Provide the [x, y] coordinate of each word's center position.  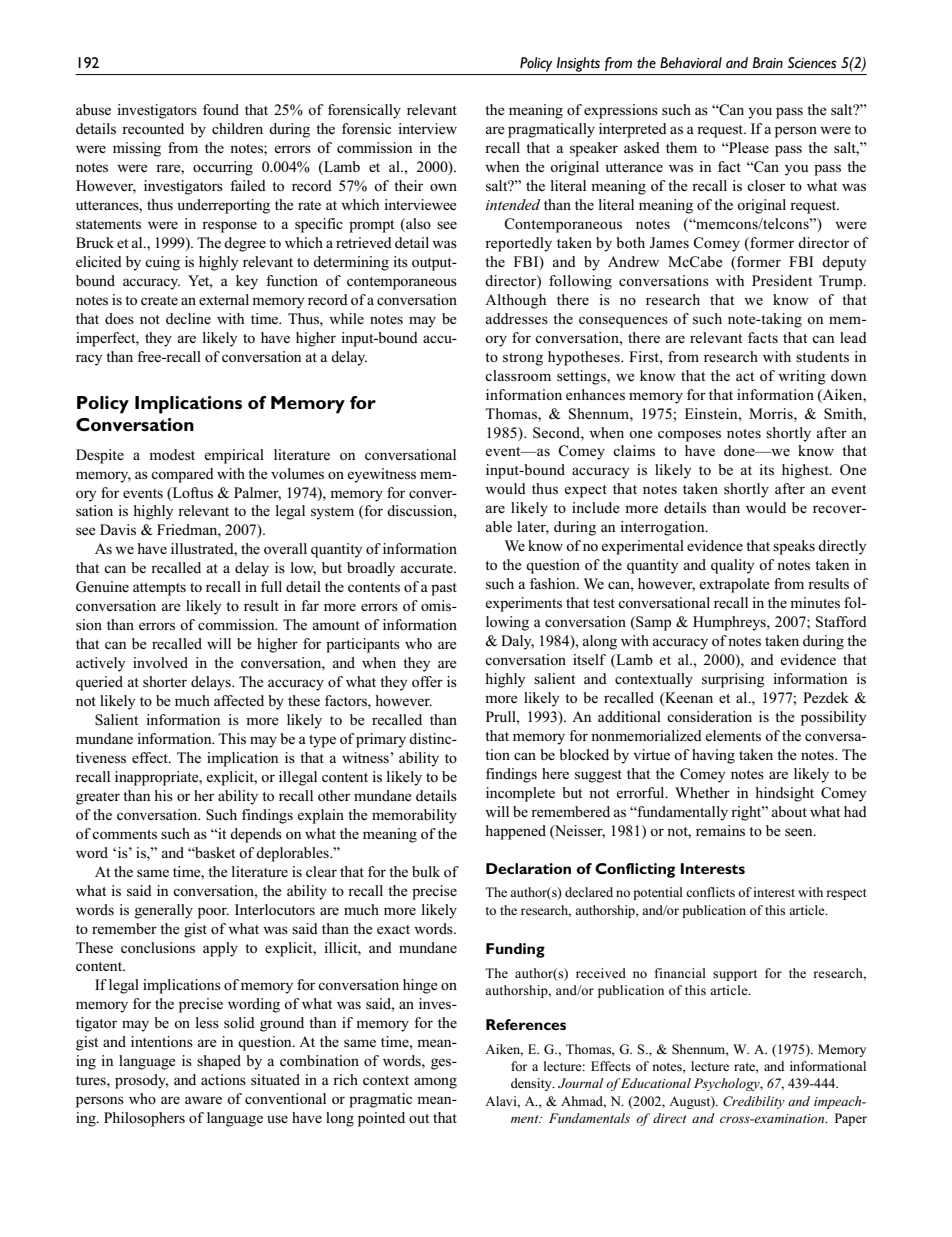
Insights [578, 64]
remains [720, 831]
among [435, 1083]
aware [203, 1100]
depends [256, 835]
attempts [159, 589]
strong [523, 359]
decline [188, 318]
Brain [768, 62]
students [822, 357]
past [444, 589]
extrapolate [734, 585]
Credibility [754, 1102]
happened [516, 832]
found [221, 109]
